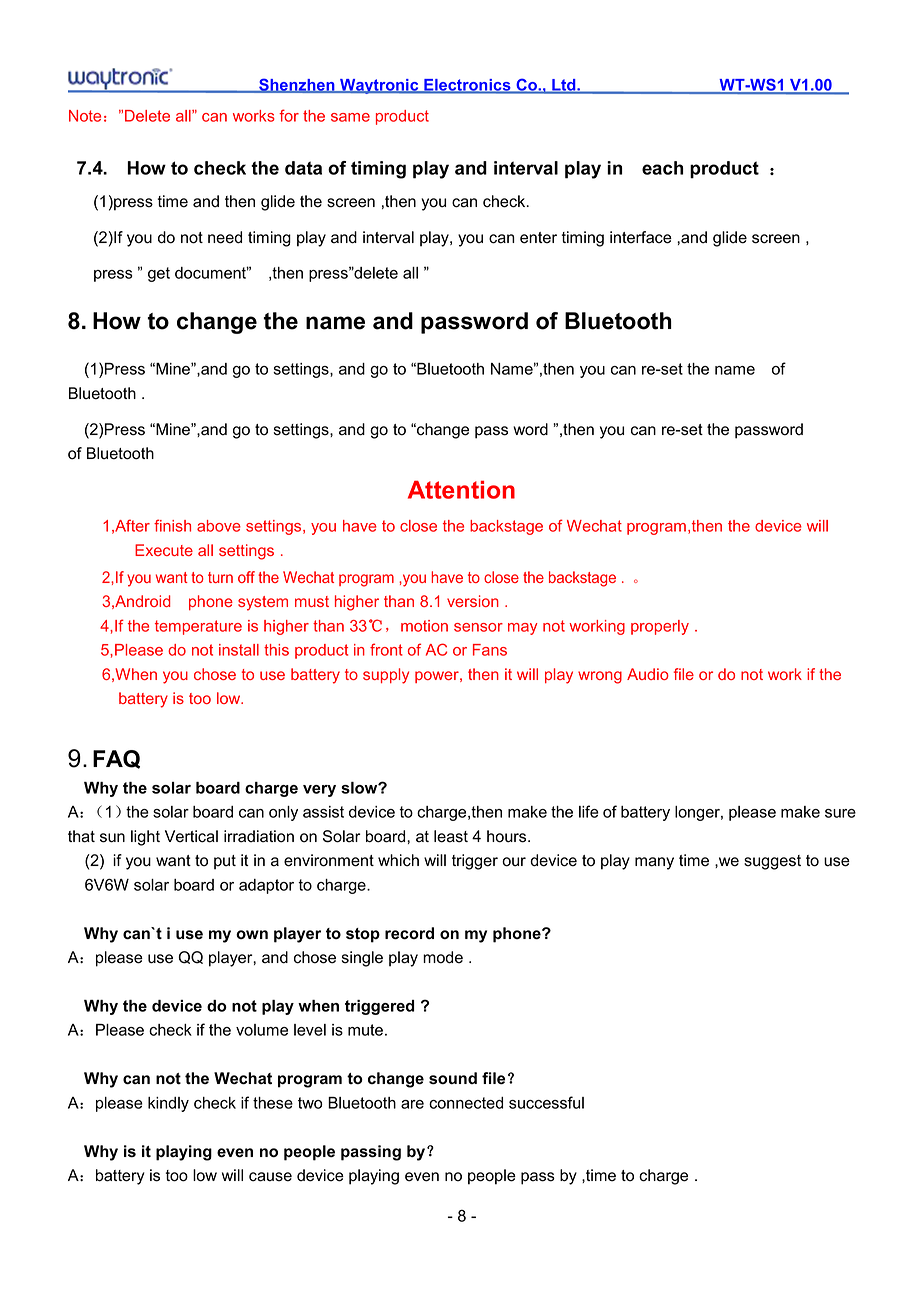 The height and width of the image is (1308, 924). I want to click on connected, so click(466, 1103).
